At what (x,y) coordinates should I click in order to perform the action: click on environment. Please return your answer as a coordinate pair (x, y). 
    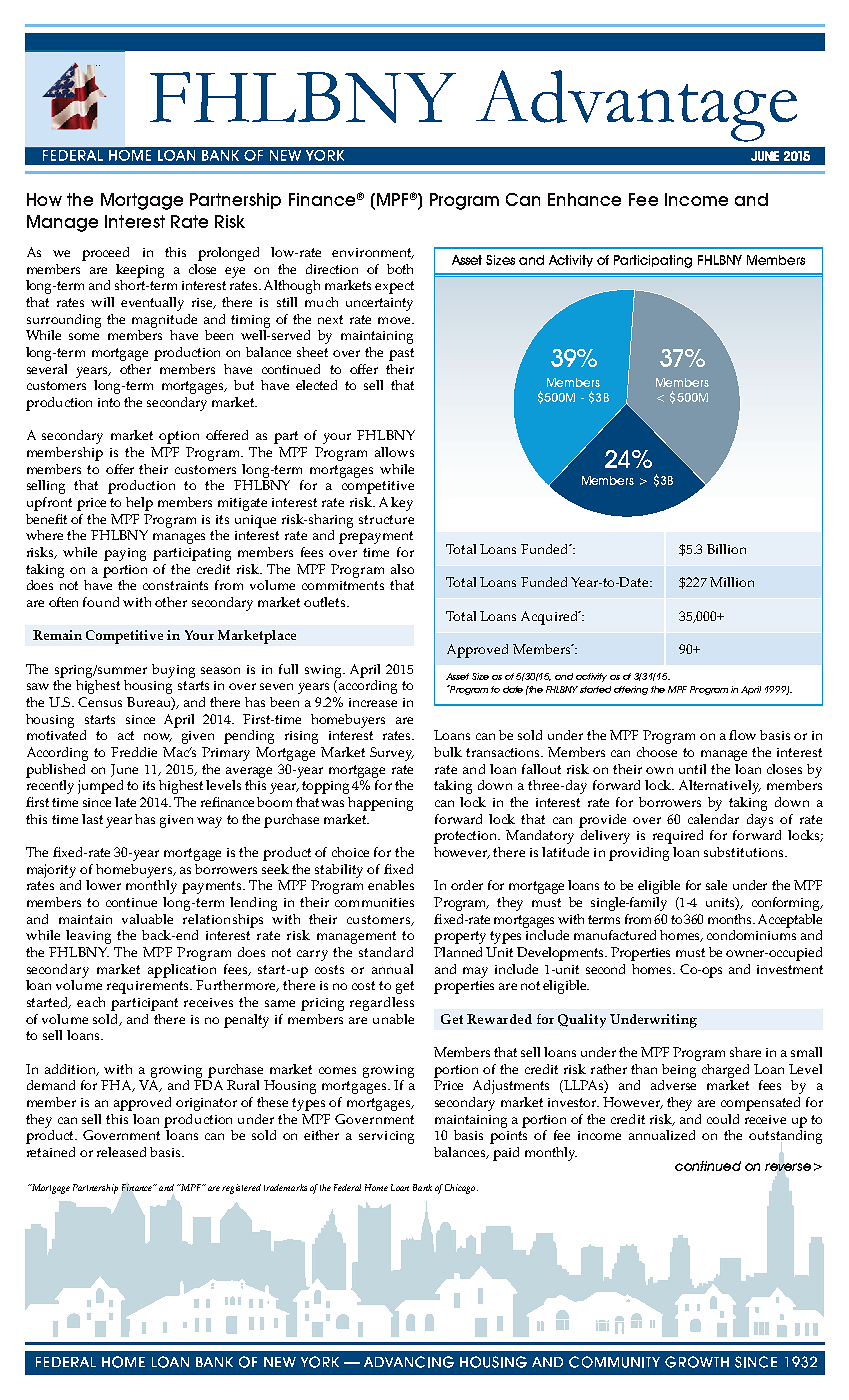
    Looking at the image, I should click on (373, 253).
